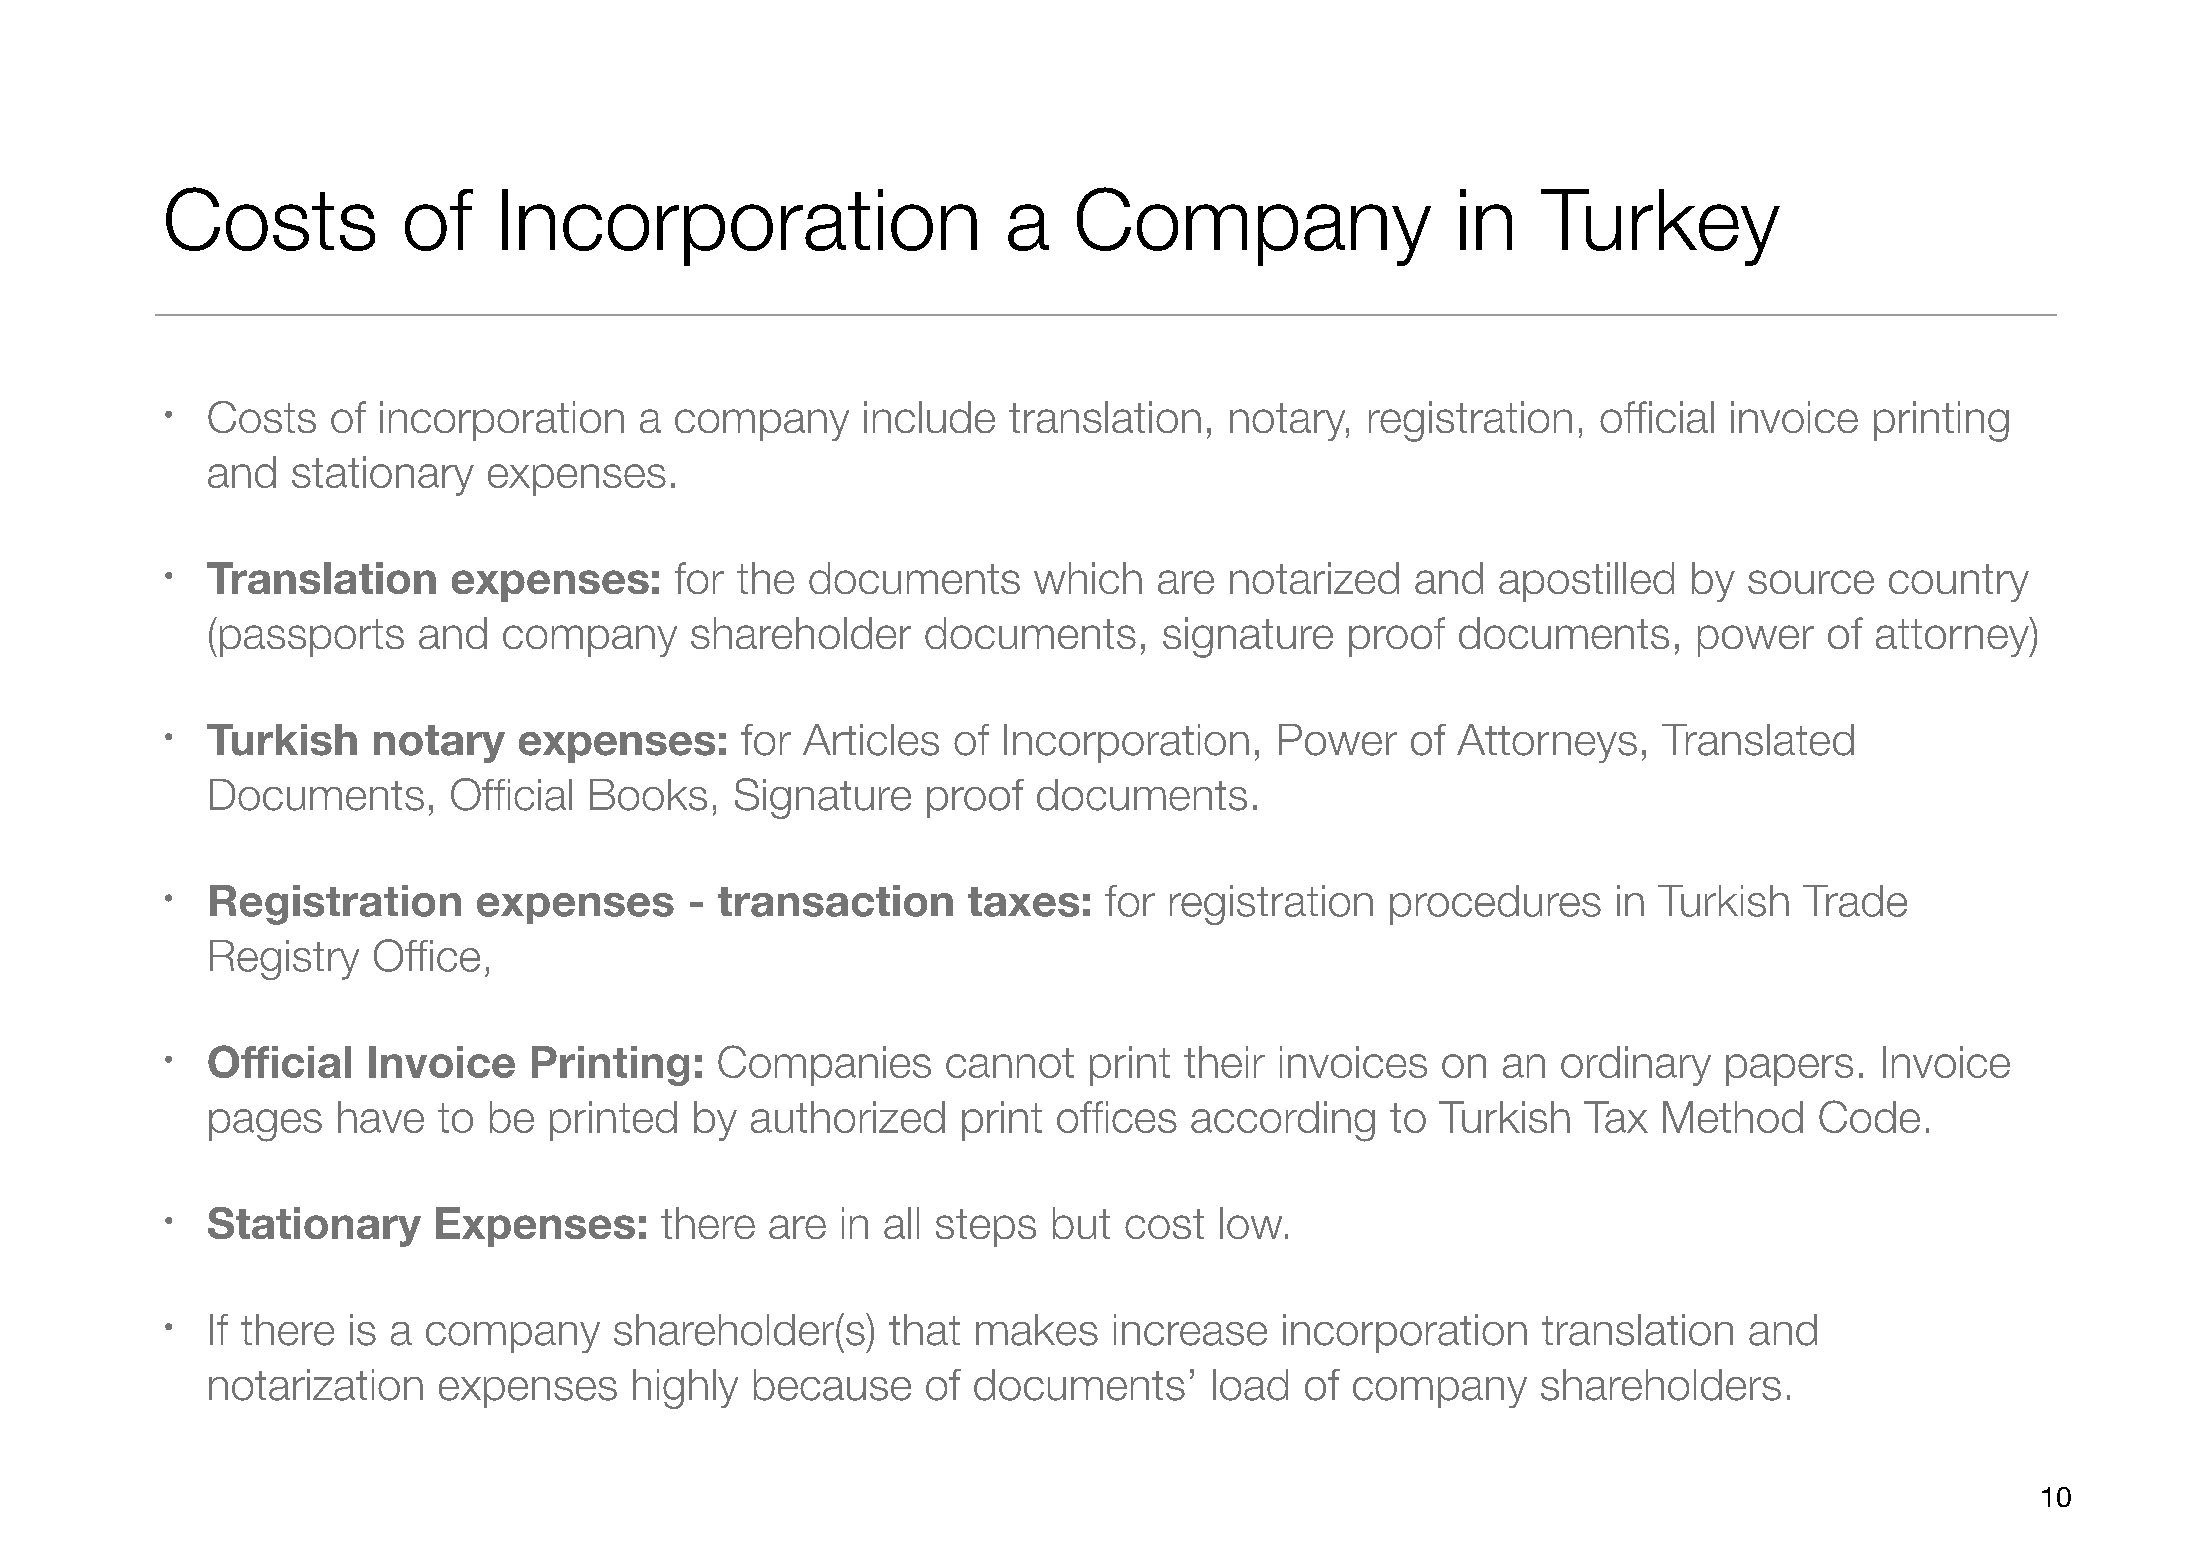 The image size is (2211, 1562). What do you see at coordinates (1660, 227) in the screenshot?
I see `Turkey` at bounding box center [1660, 227].
